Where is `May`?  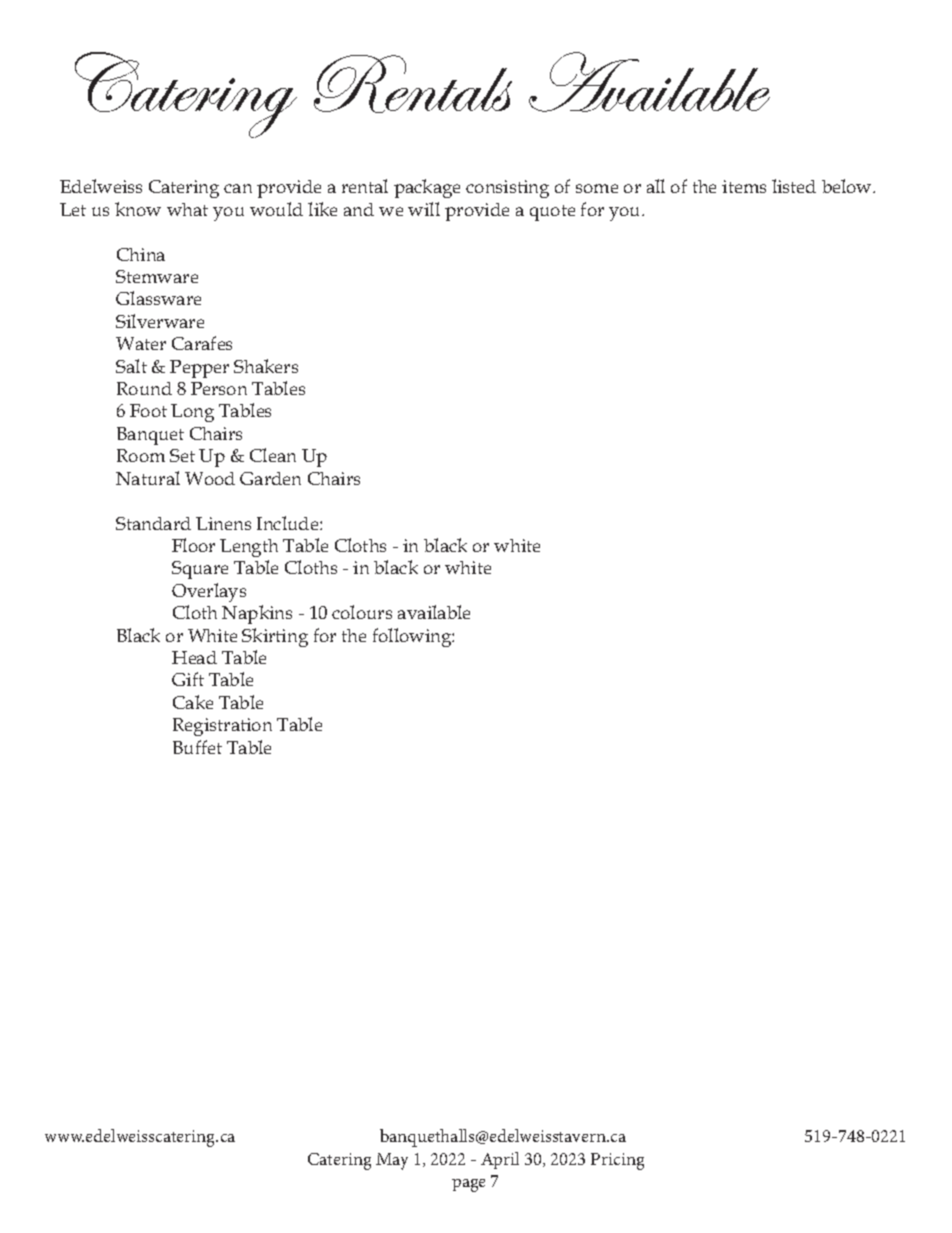 May is located at coordinates (392, 1161).
